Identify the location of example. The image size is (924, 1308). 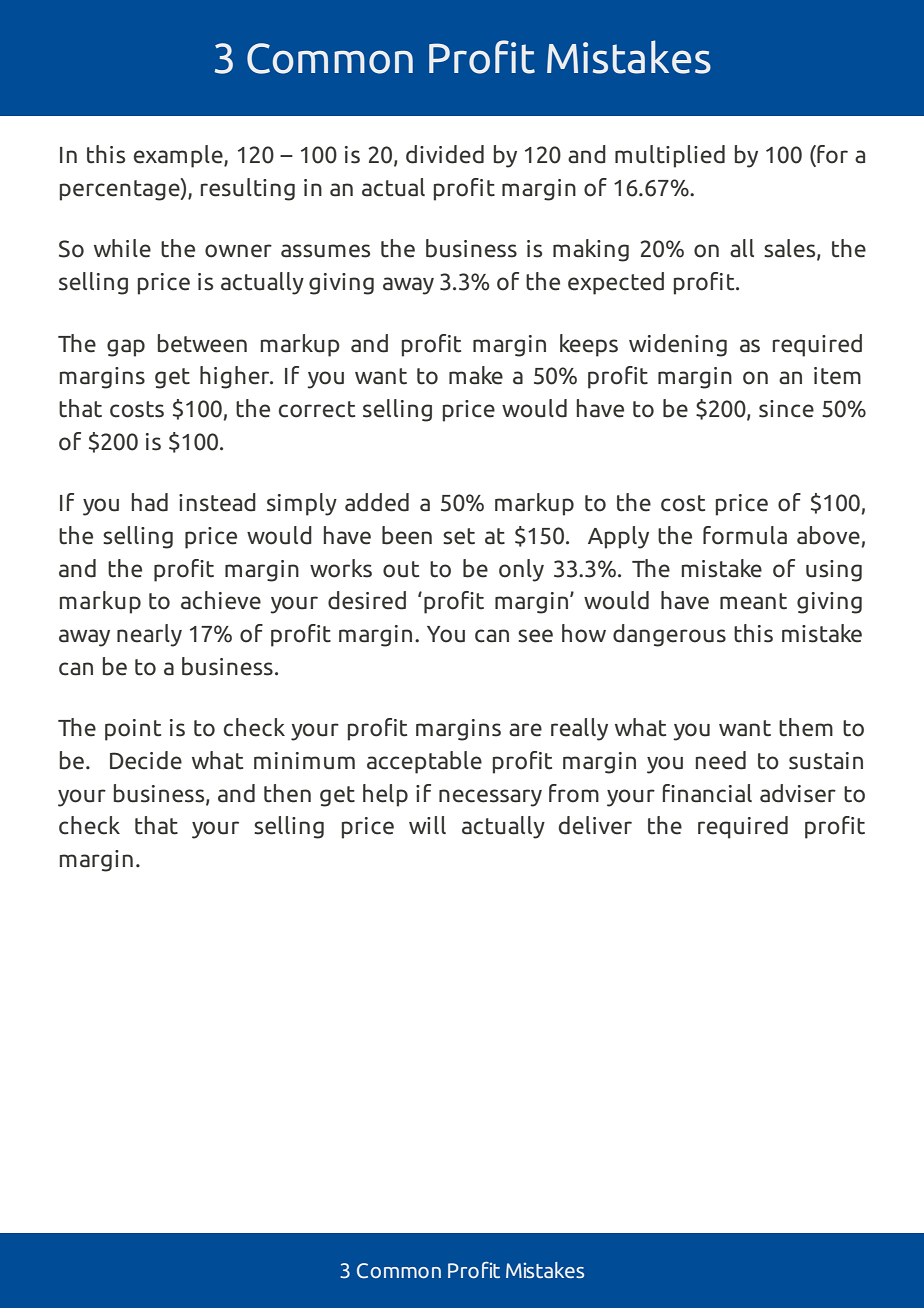
(179, 156).
